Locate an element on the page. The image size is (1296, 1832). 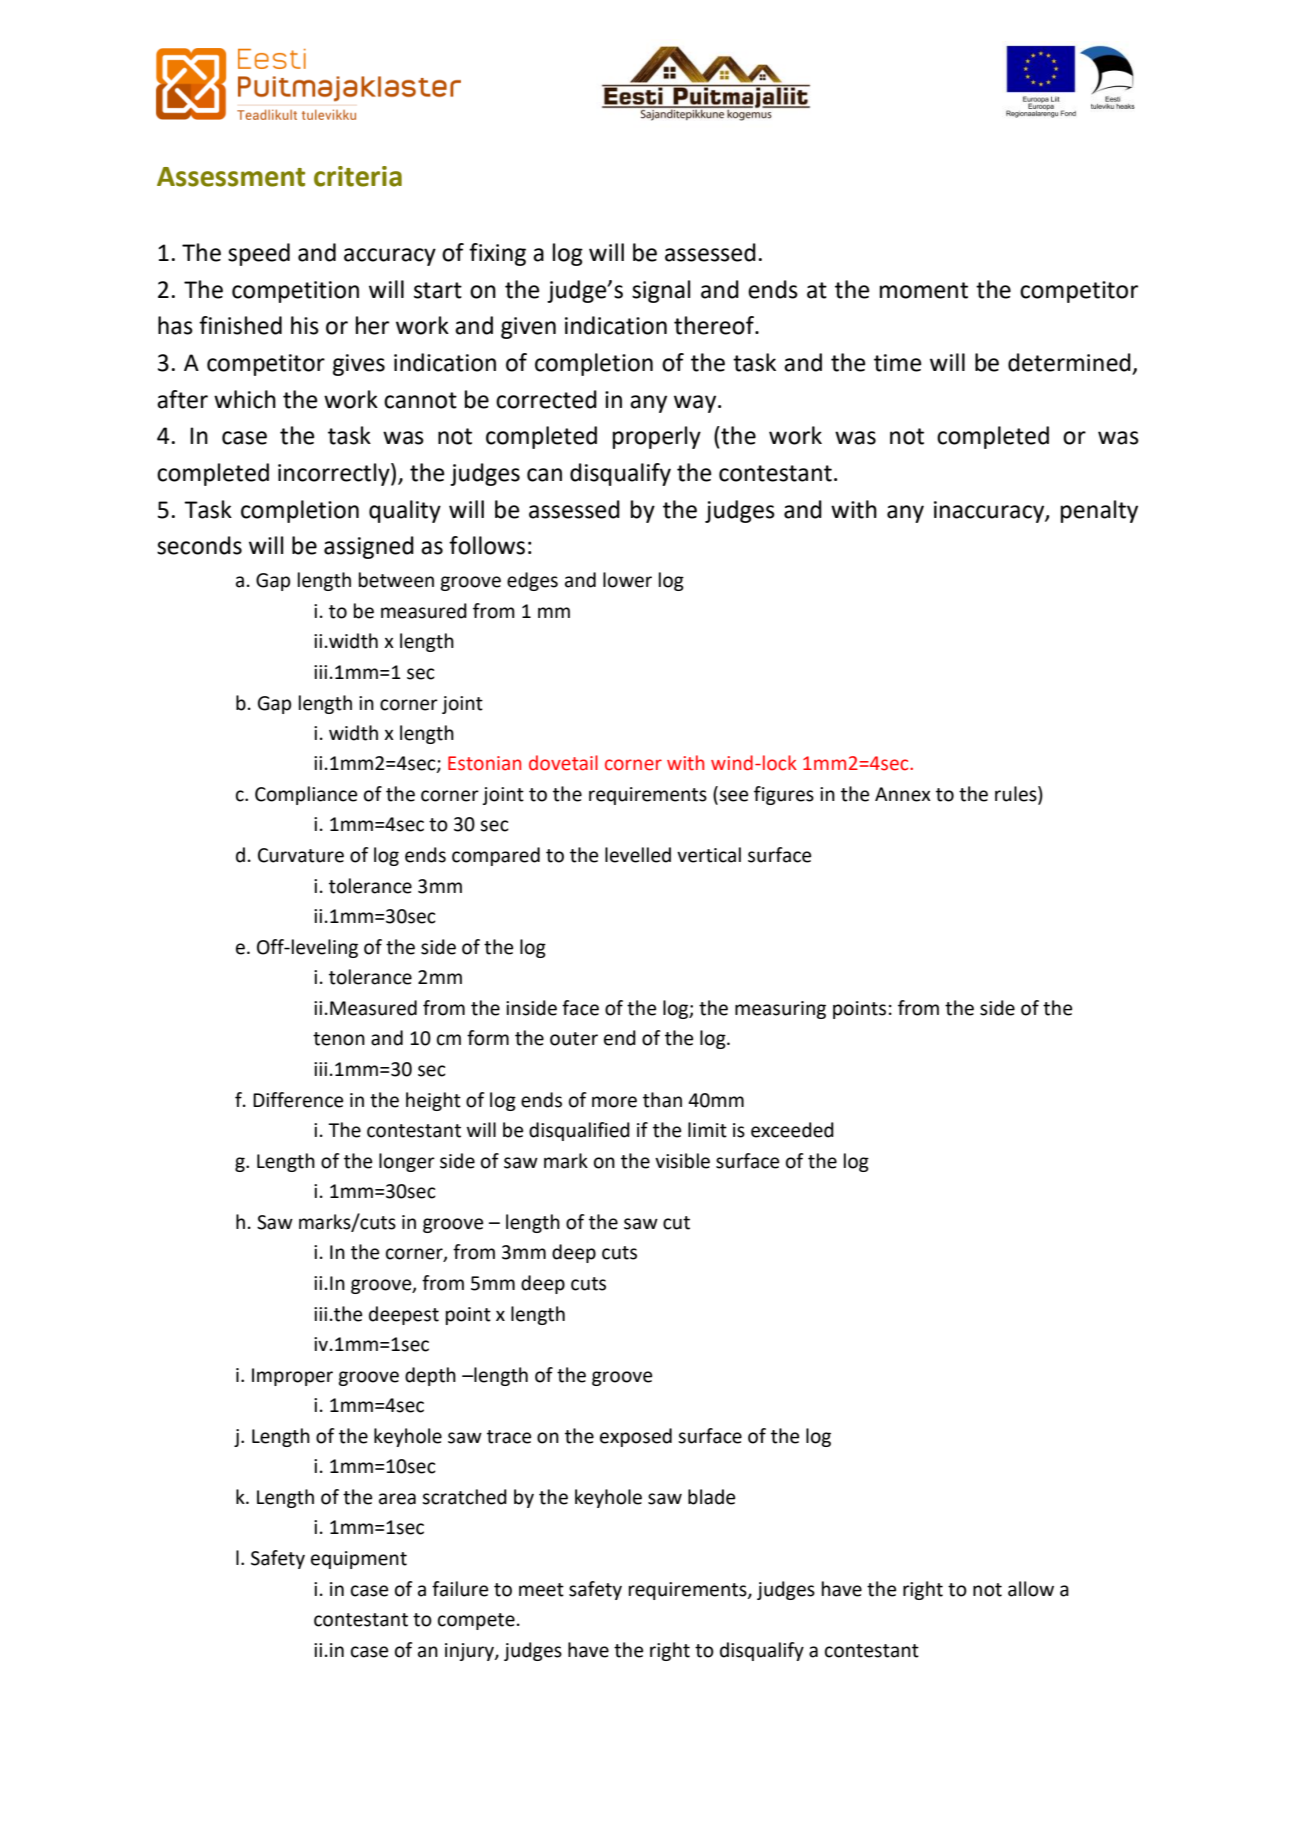
moment is located at coordinates (924, 290).
